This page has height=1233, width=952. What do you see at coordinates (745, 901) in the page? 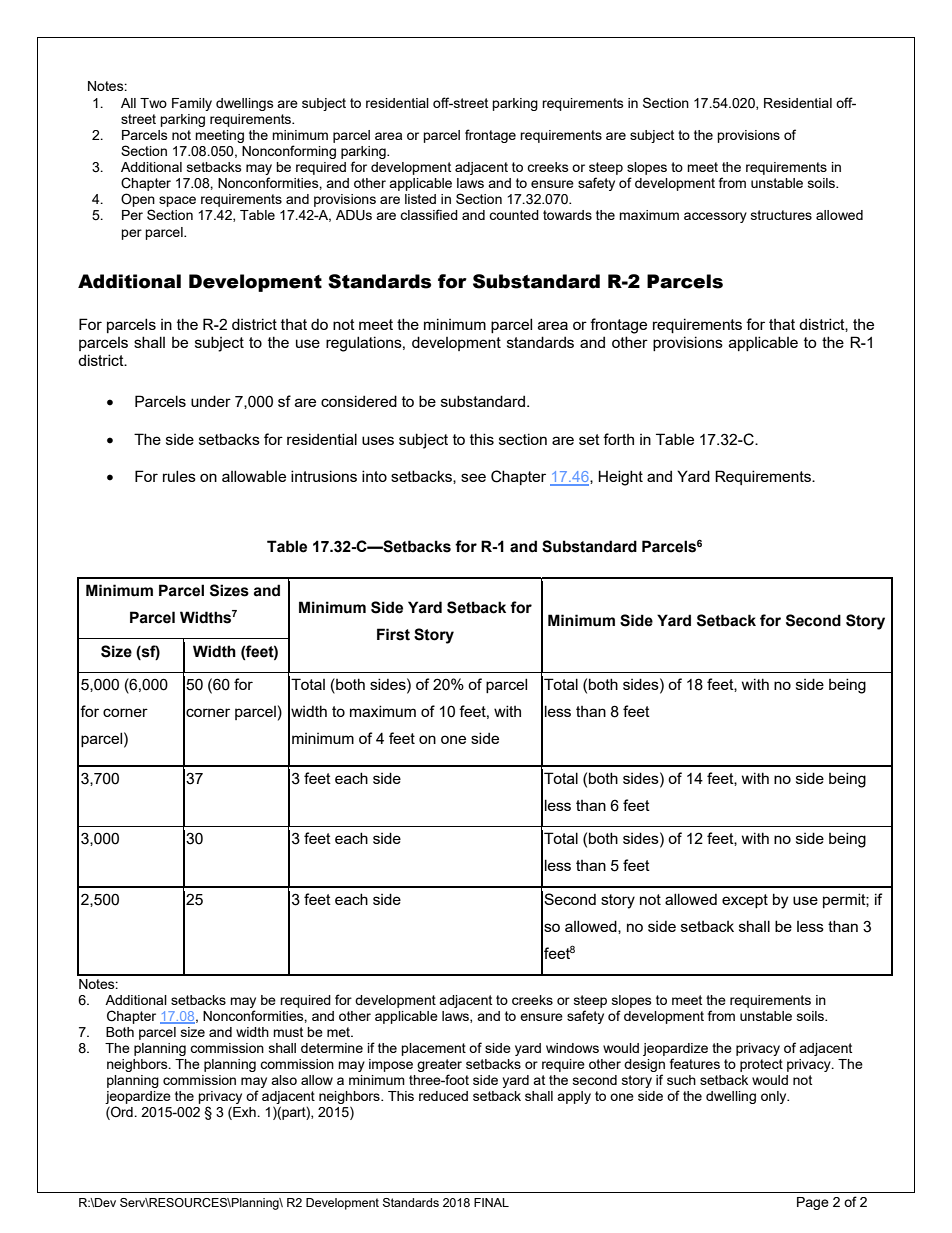
I see `except` at bounding box center [745, 901].
